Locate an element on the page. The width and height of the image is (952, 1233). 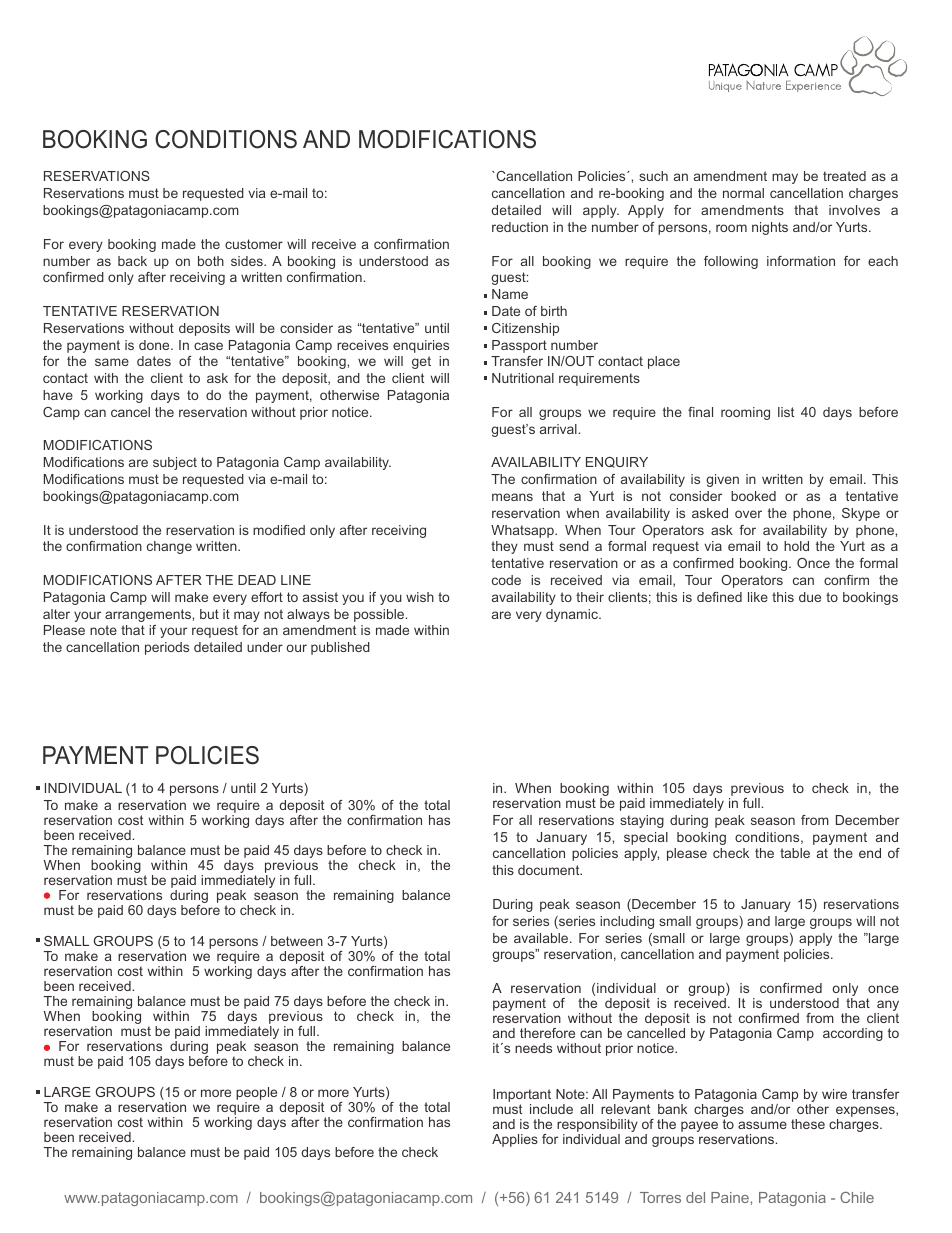
back is located at coordinates (132, 261).
